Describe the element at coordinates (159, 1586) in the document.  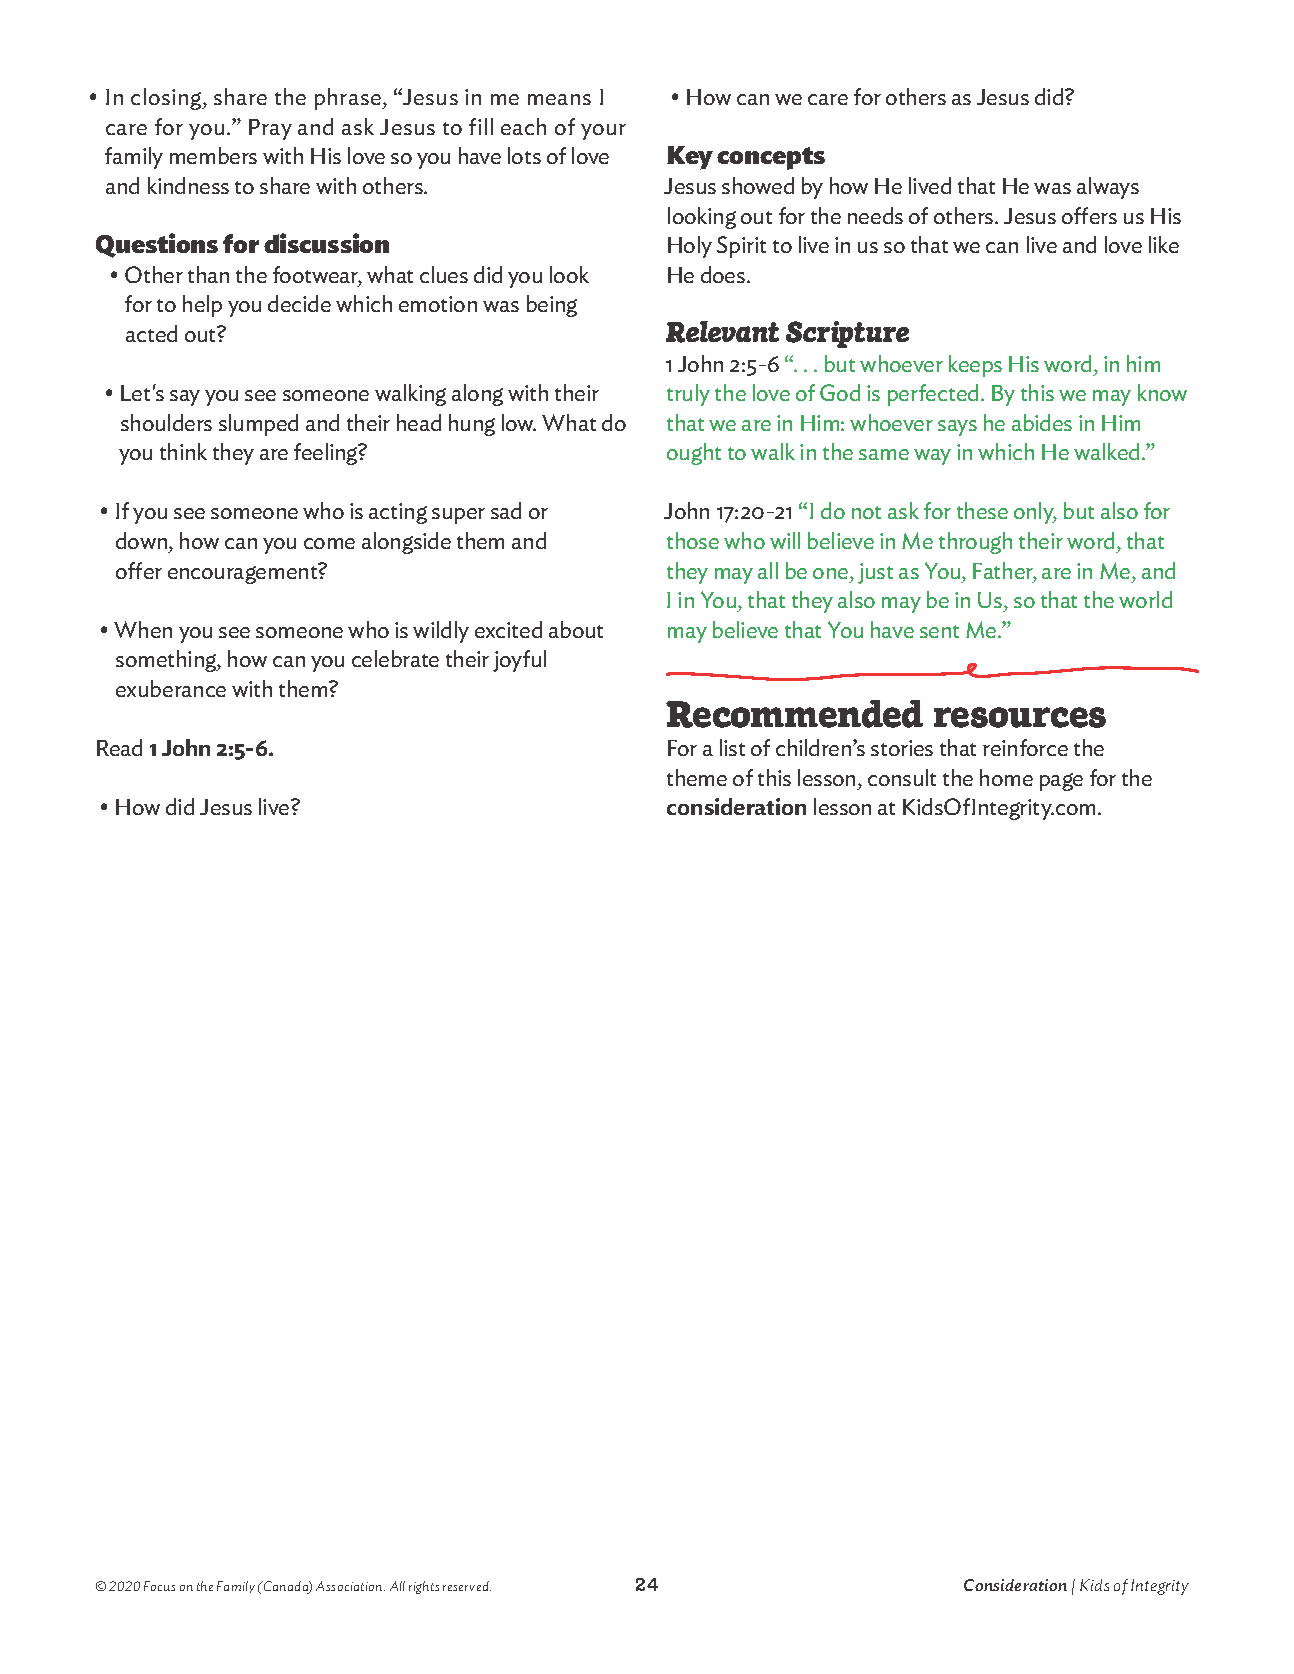
I see `Focus` at that location.
